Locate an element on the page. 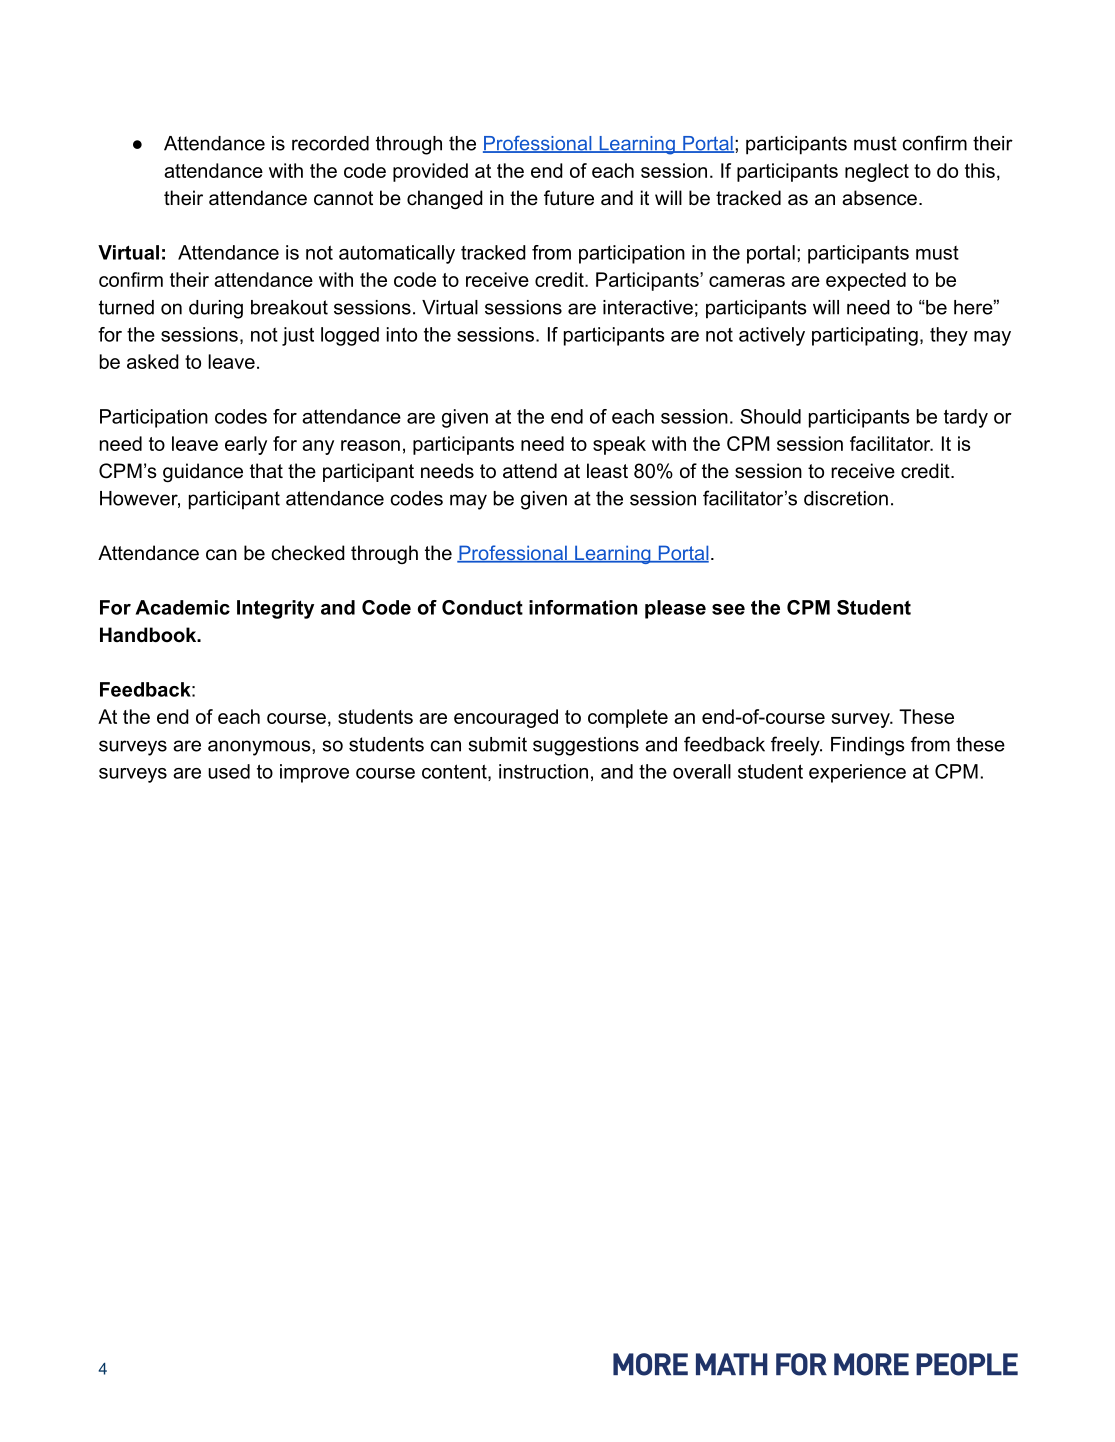 This page has height=1442, width=1115. interactive is located at coordinates (648, 307).
